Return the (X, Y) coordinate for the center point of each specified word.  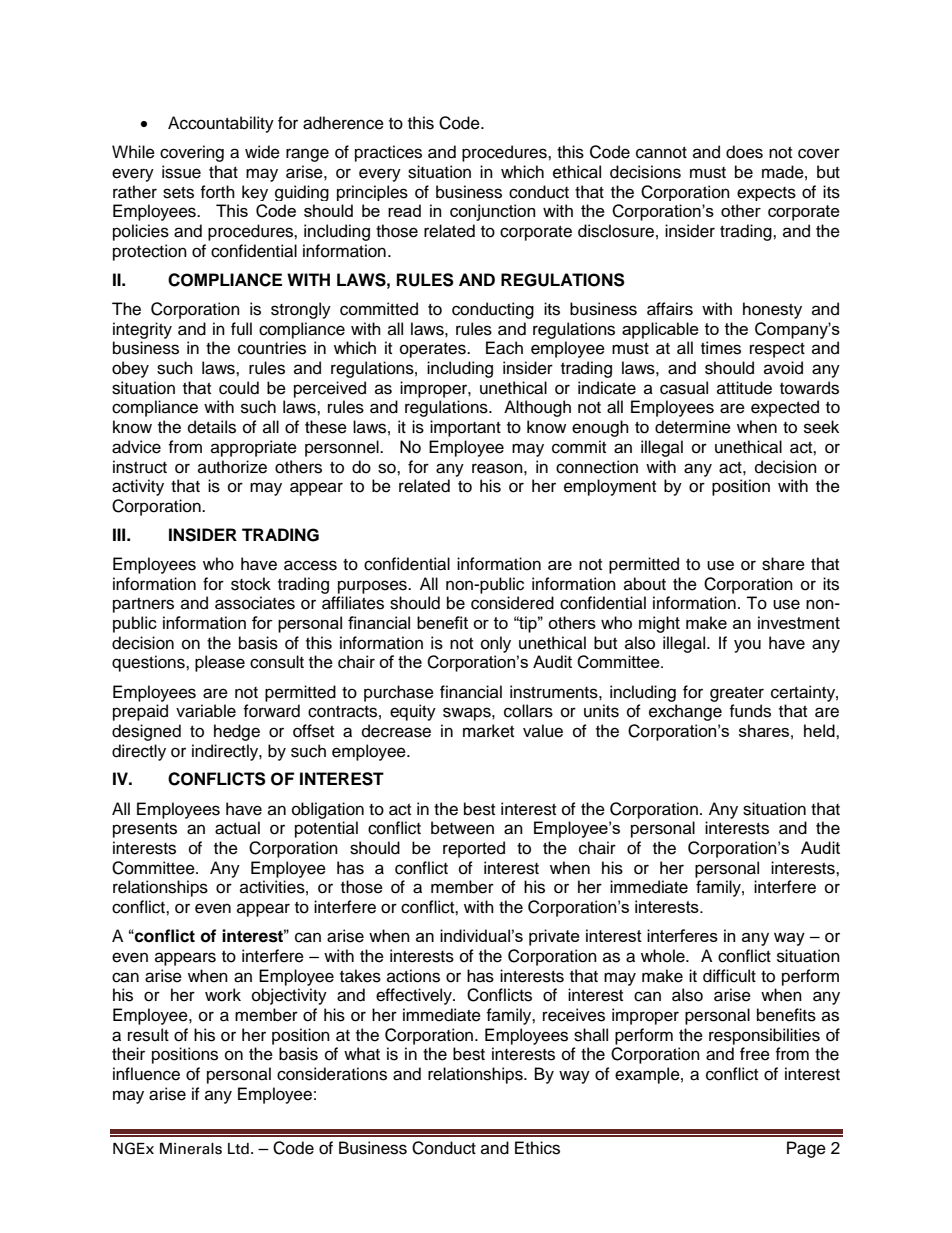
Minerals (191, 1149)
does (744, 152)
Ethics (537, 1148)
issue (181, 172)
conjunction (492, 212)
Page (806, 1149)
